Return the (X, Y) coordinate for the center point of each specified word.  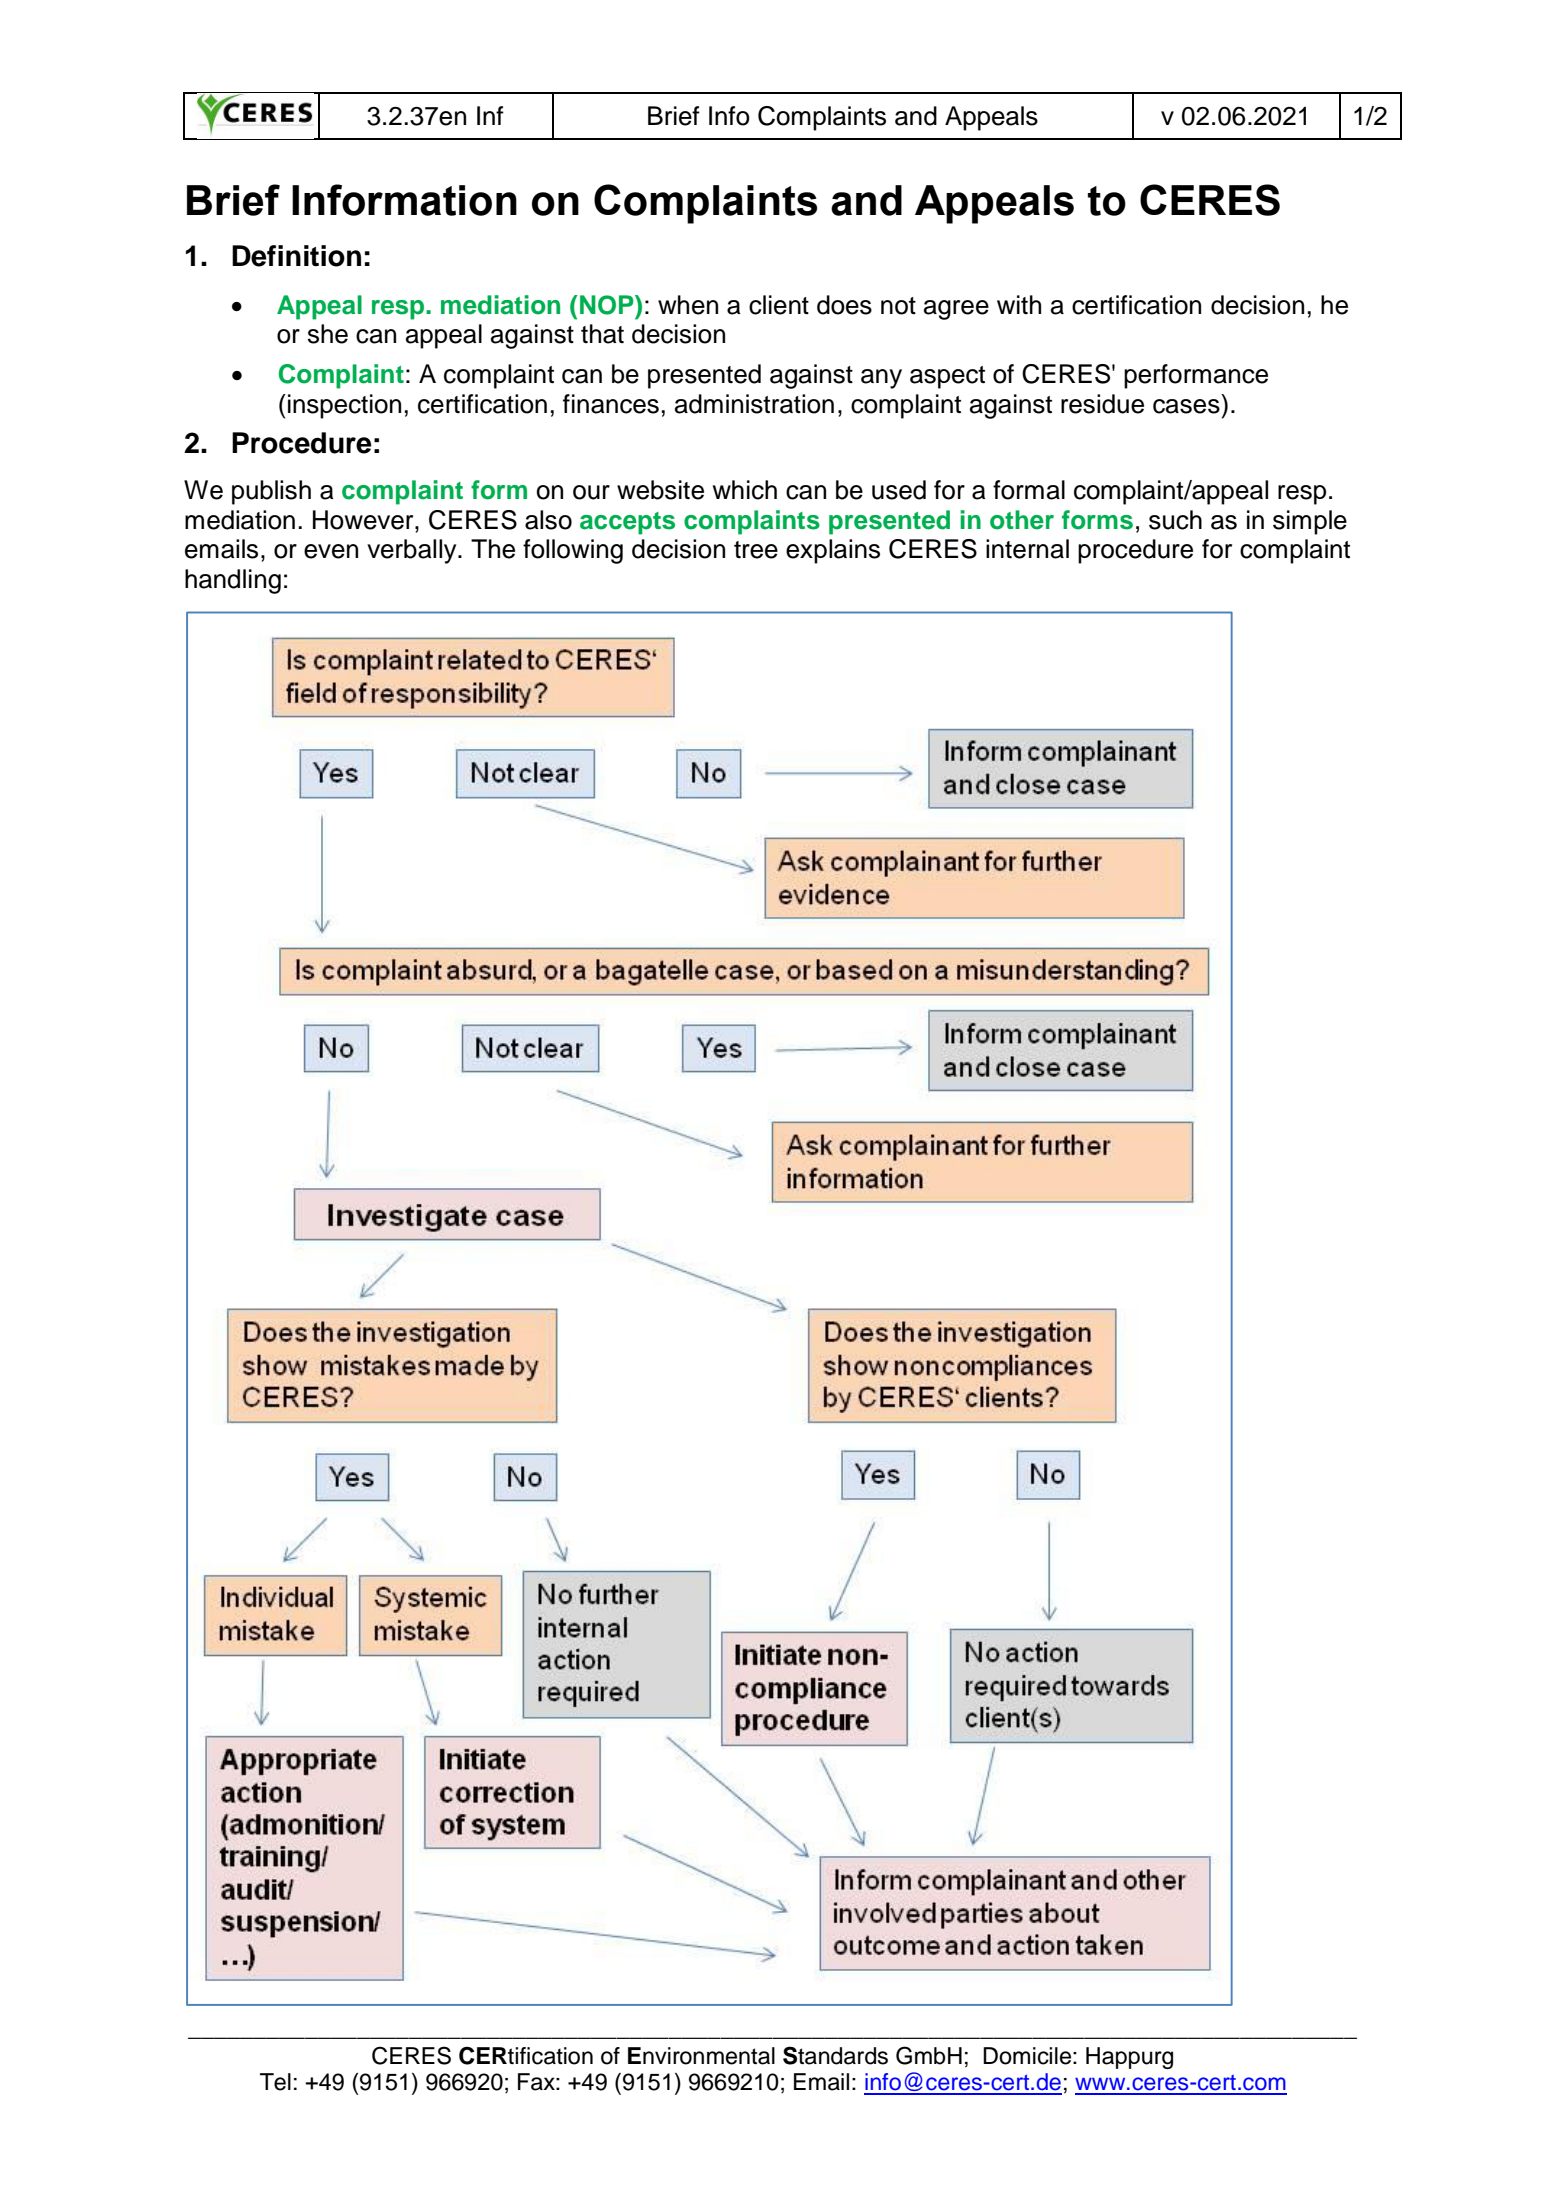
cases (1186, 406)
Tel (275, 2082)
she (328, 334)
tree (756, 550)
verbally (413, 551)
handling (233, 581)
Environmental (701, 2056)
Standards (835, 2055)
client (779, 305)
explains (833, 551)
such (1175, 520)
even (331, 551)
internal (1027, 549)
